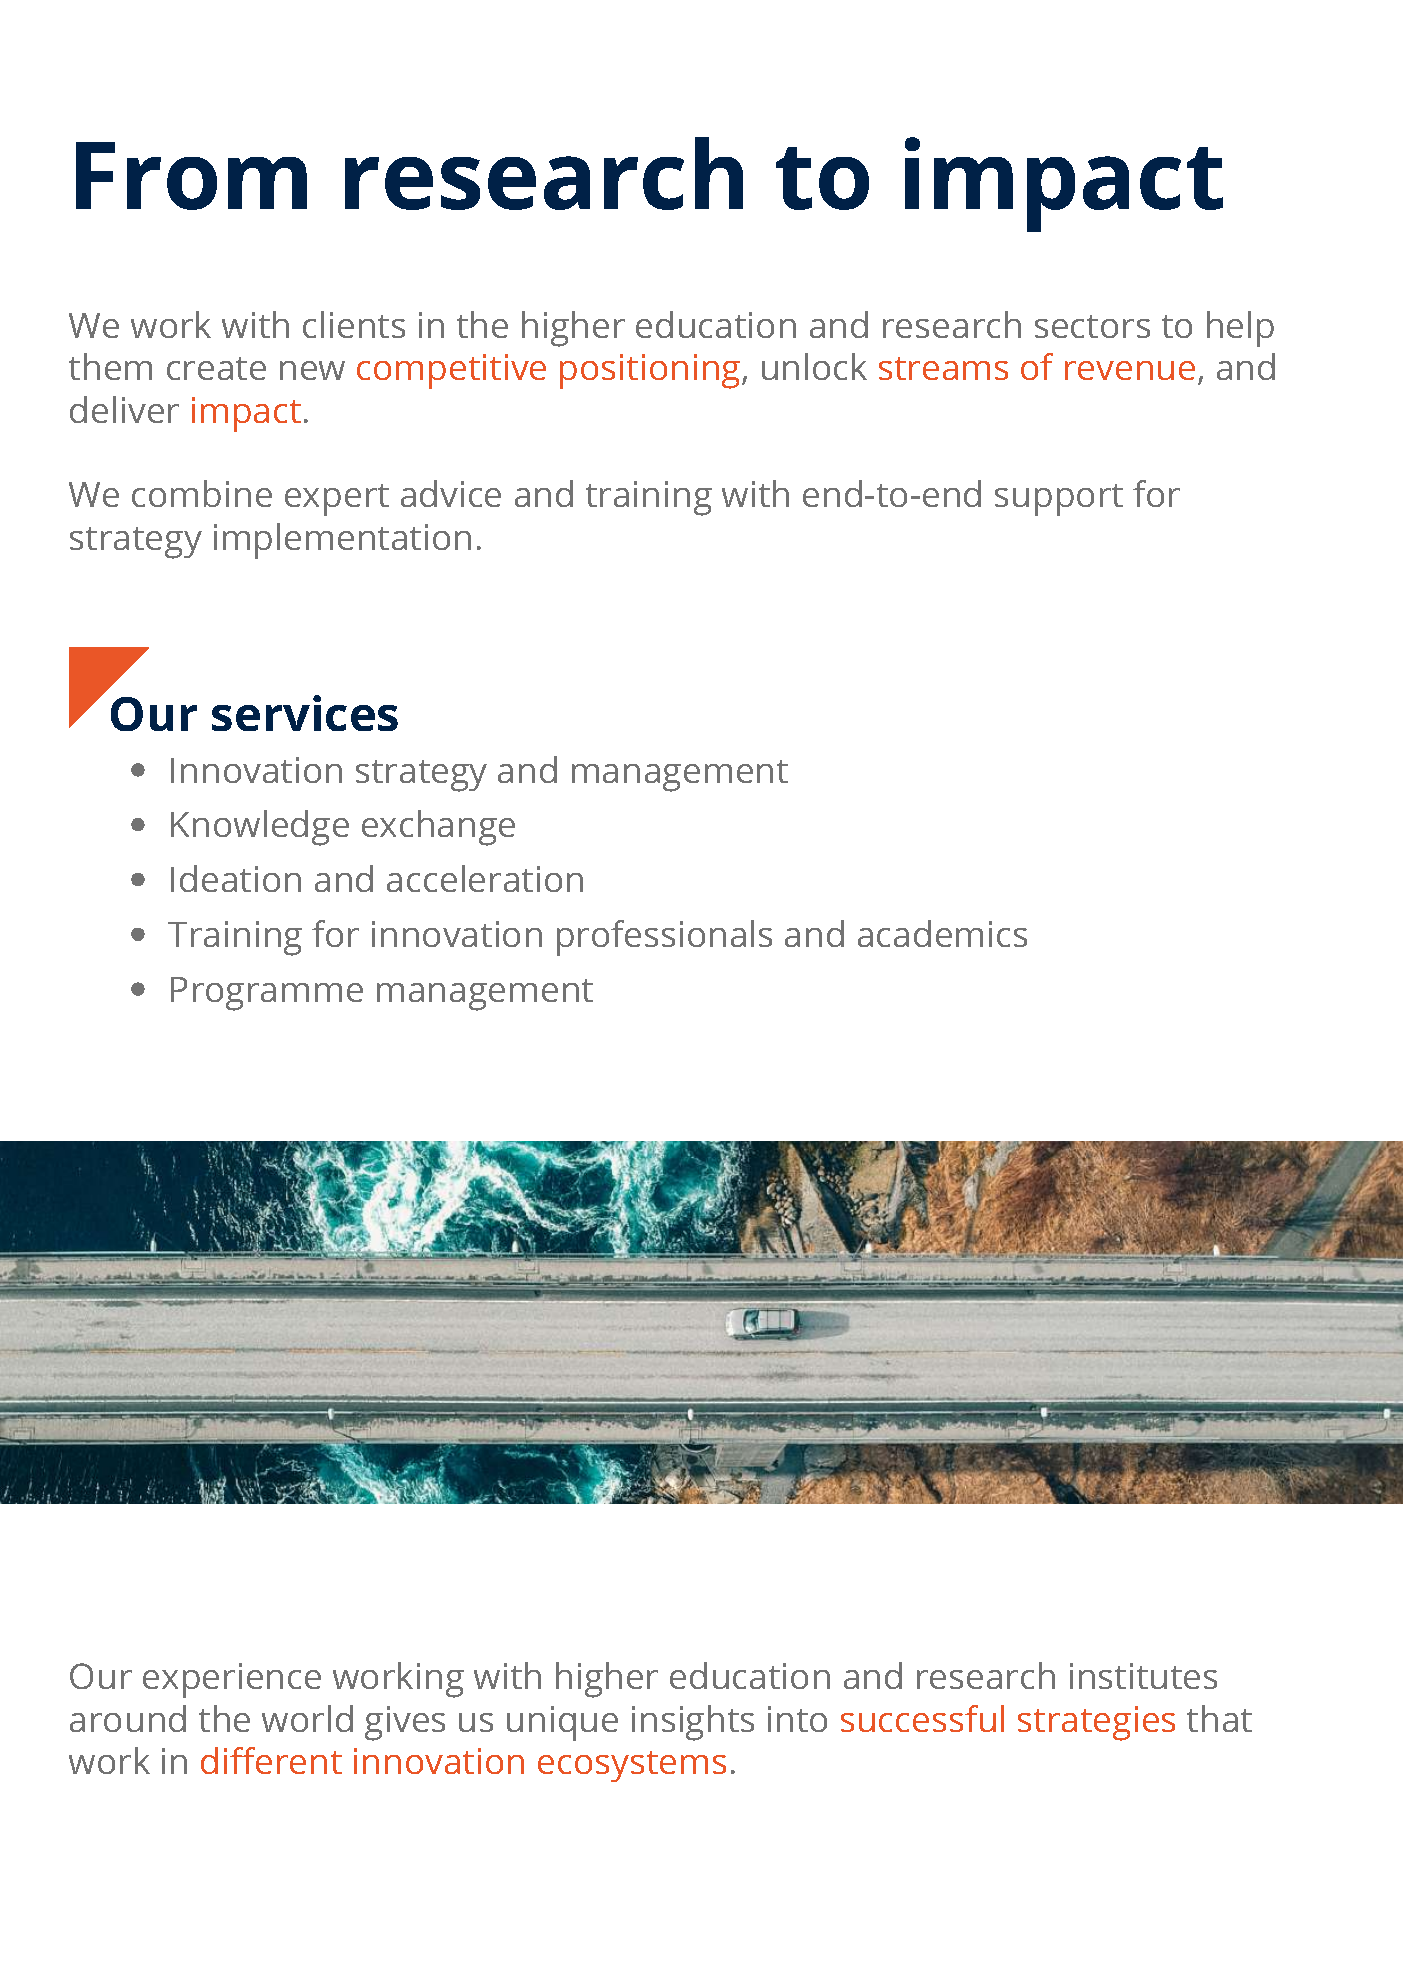  What do you see at coordinates (664, 938) in the screenshot?
I see `professionals` at bounding box center [664, 938].
